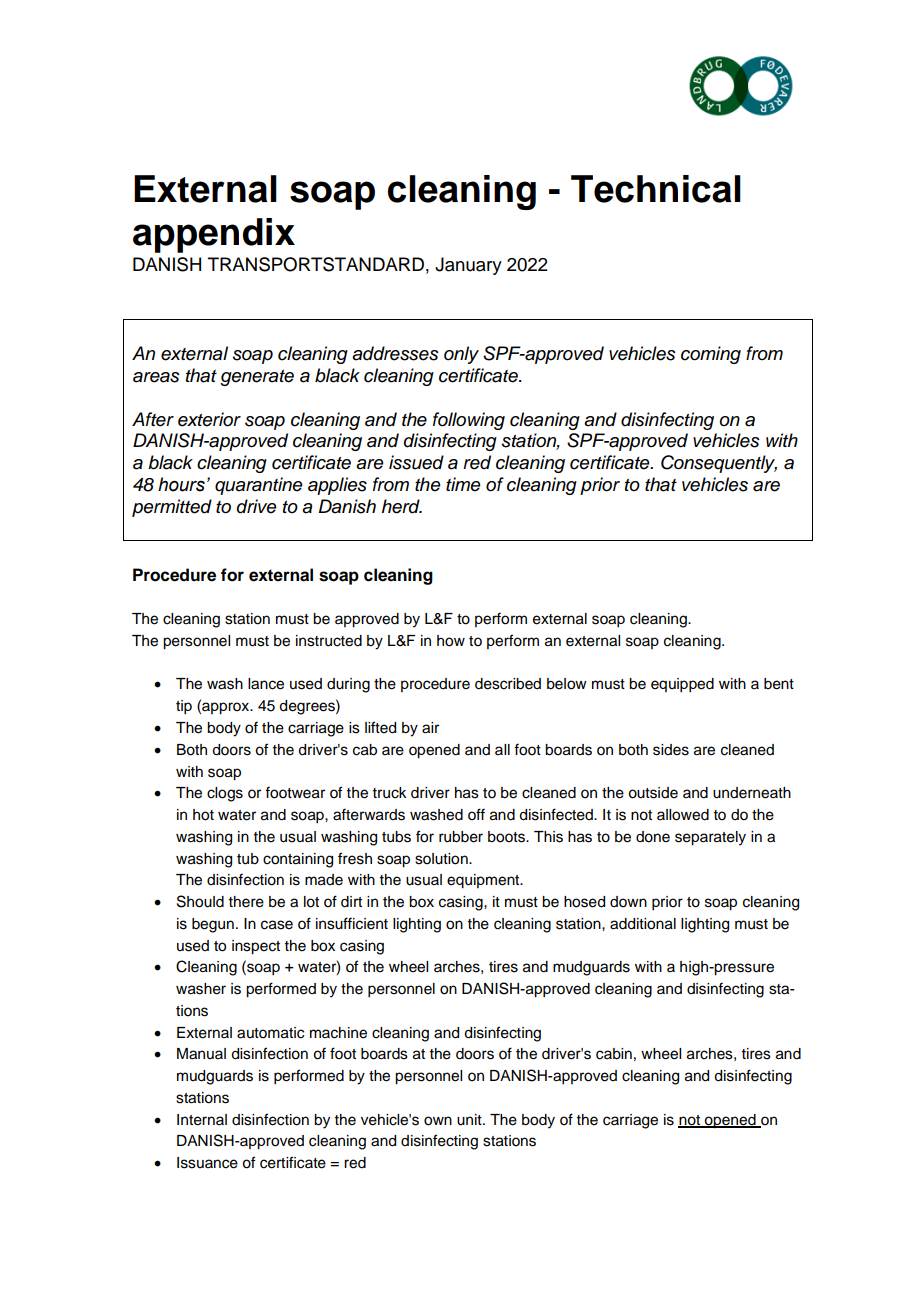  Describe the element at coordinates (682, 685) in the screenshot. I see `equipped` at that location.
